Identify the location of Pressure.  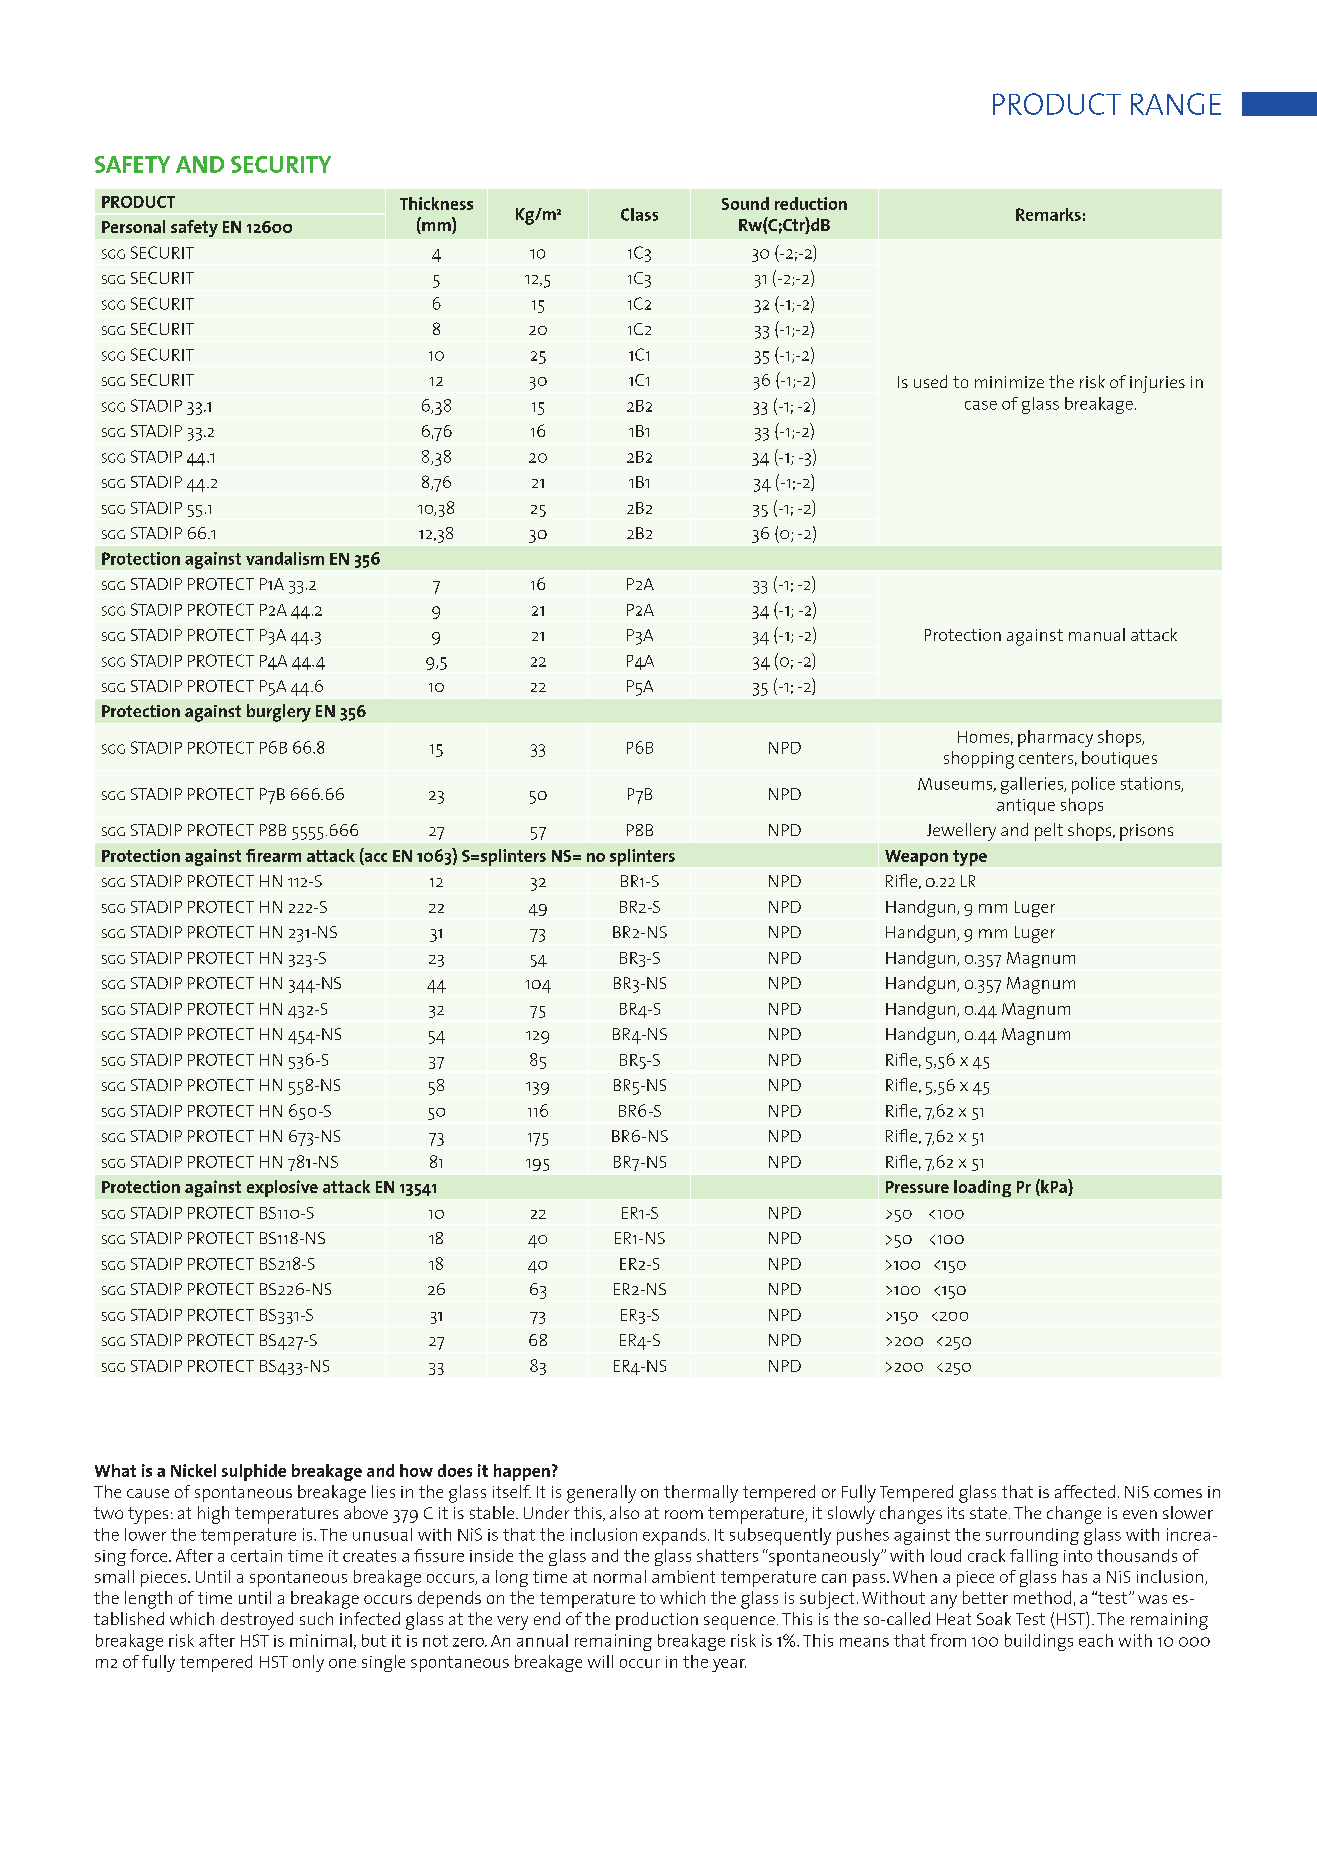
(917, 1187).
